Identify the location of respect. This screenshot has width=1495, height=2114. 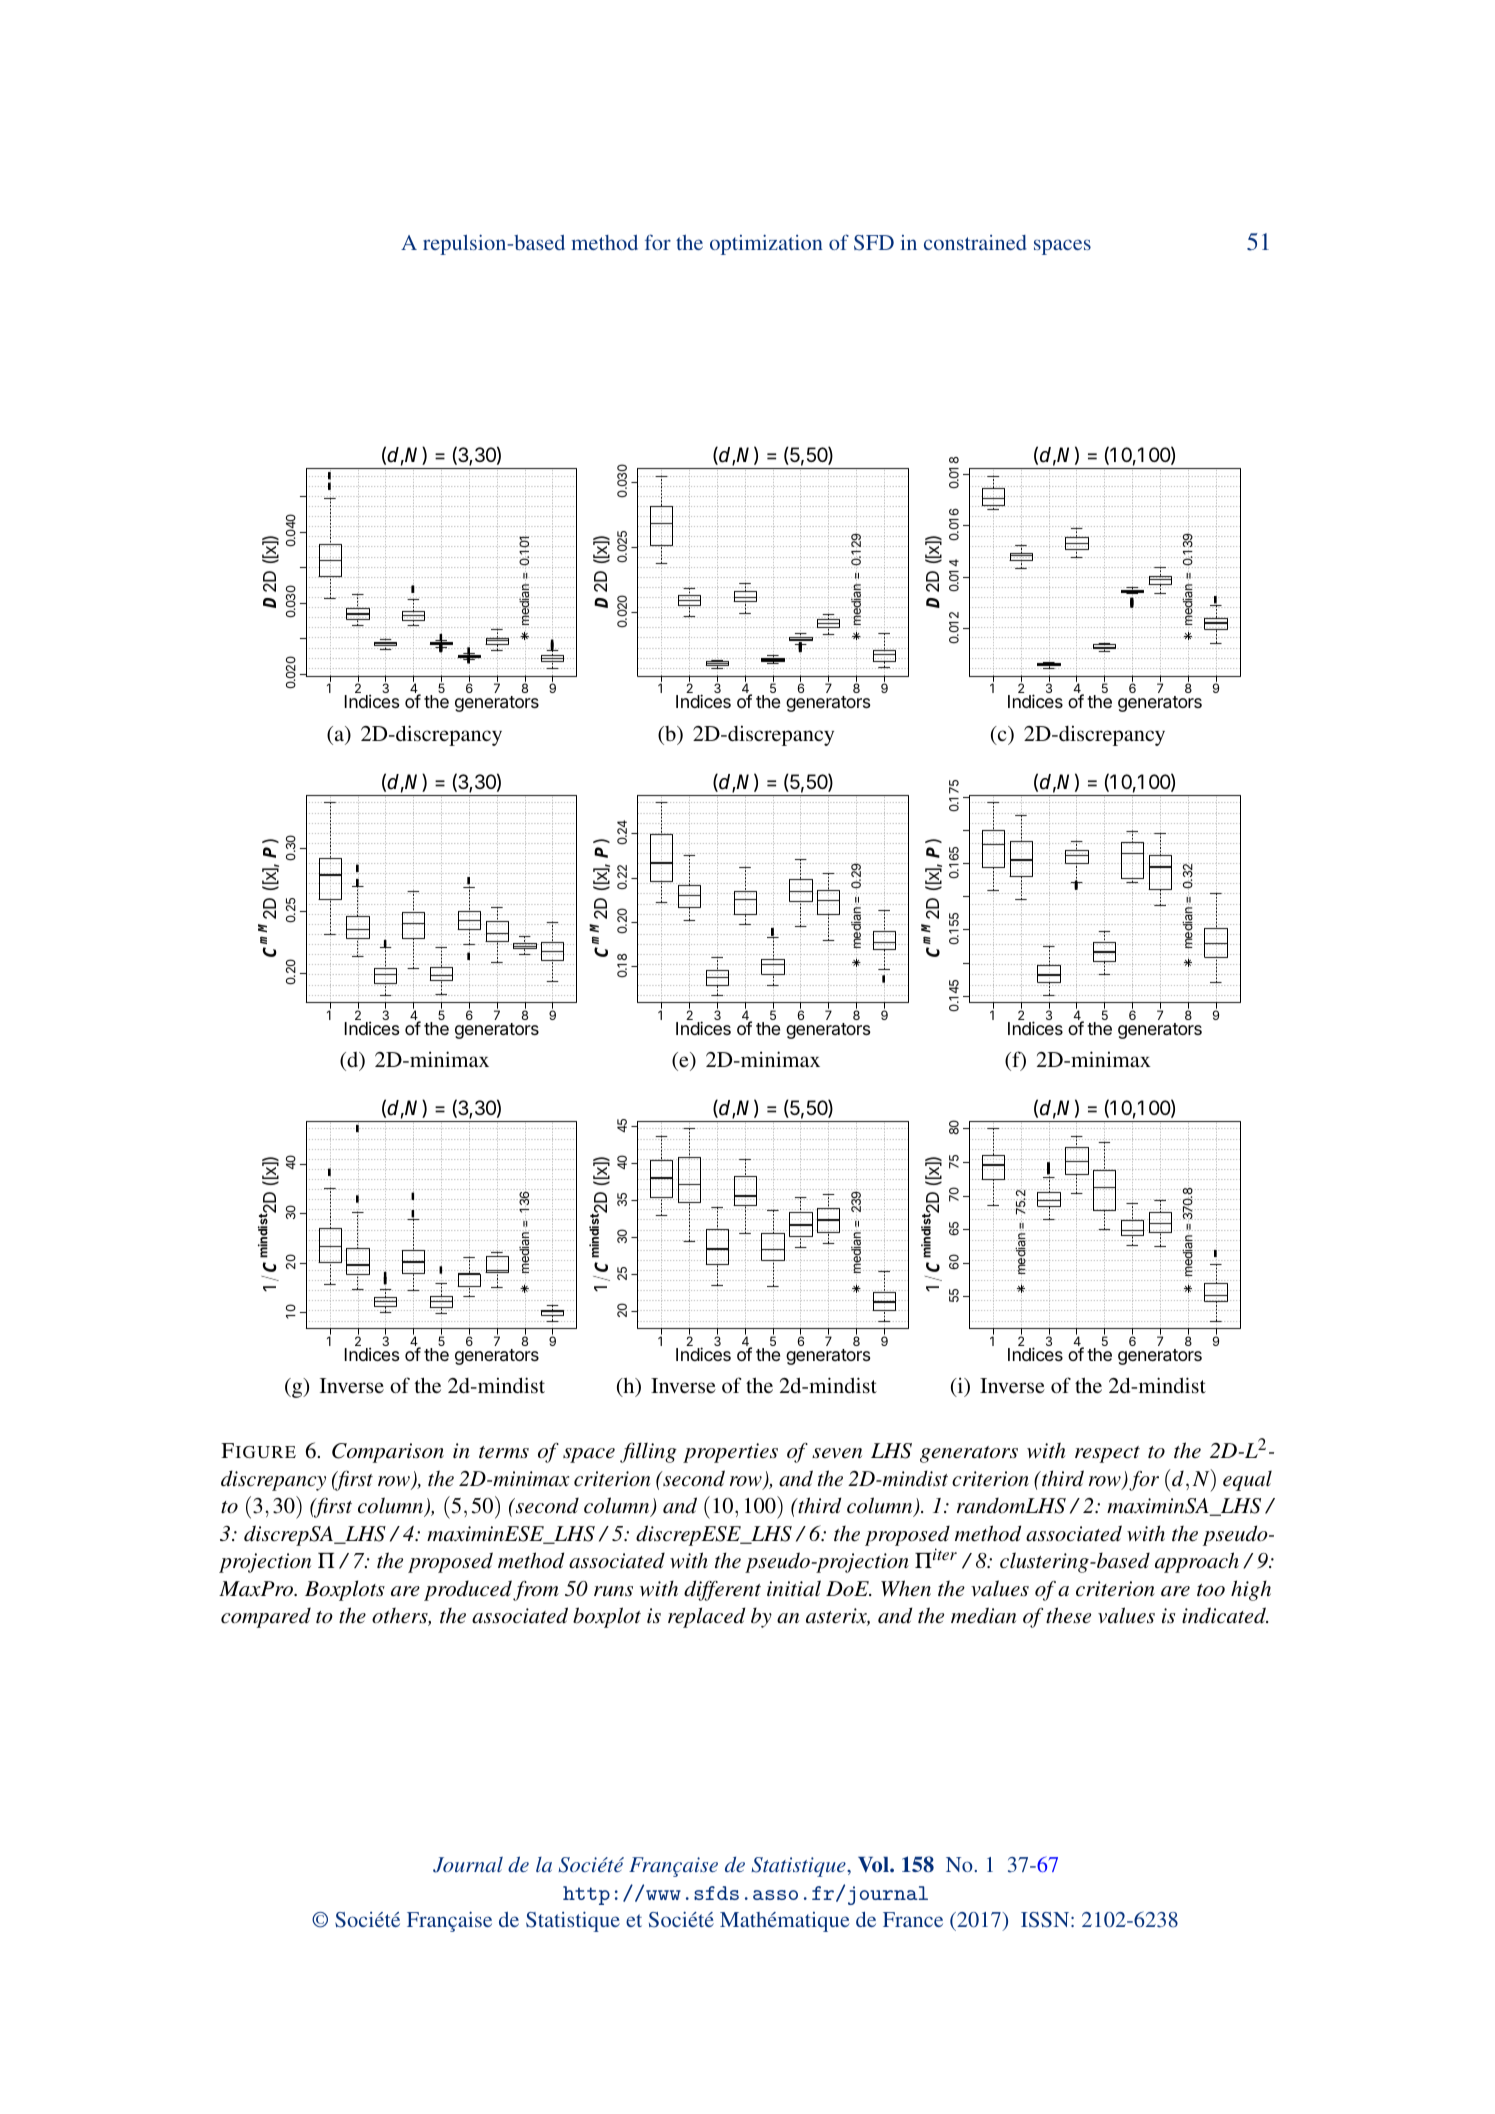
(1107, 1454).
